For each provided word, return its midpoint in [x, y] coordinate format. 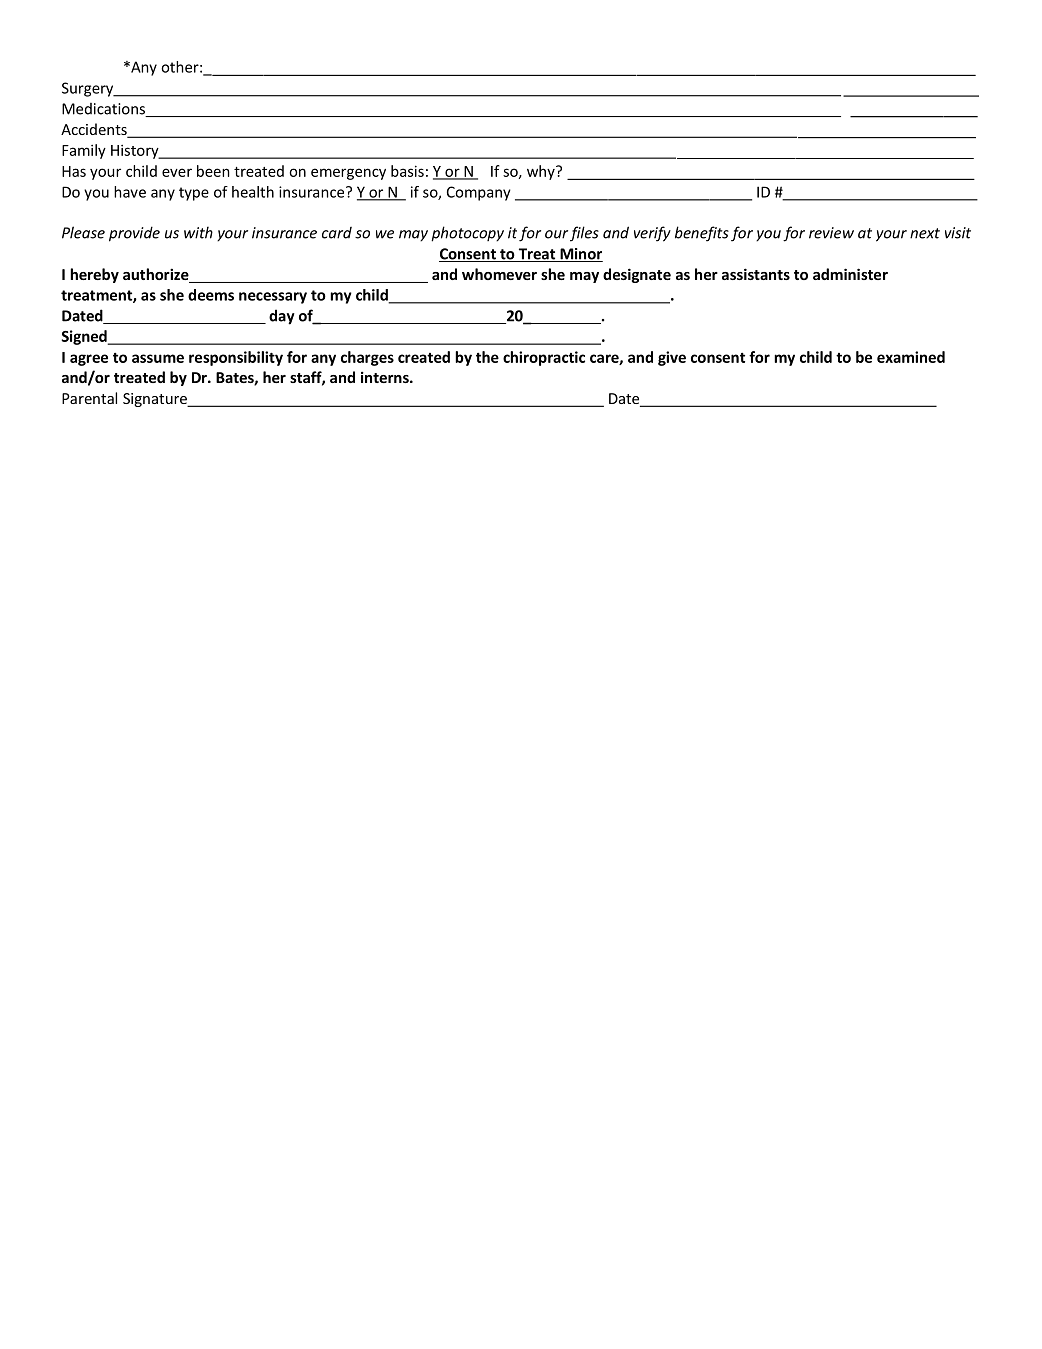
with [198, 232]
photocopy [467, 234]
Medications [104, 110]
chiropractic [544, 358]
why [542, 172]
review [831, 233]
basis [407, 171]
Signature [156, 400]
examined [911, 357]
